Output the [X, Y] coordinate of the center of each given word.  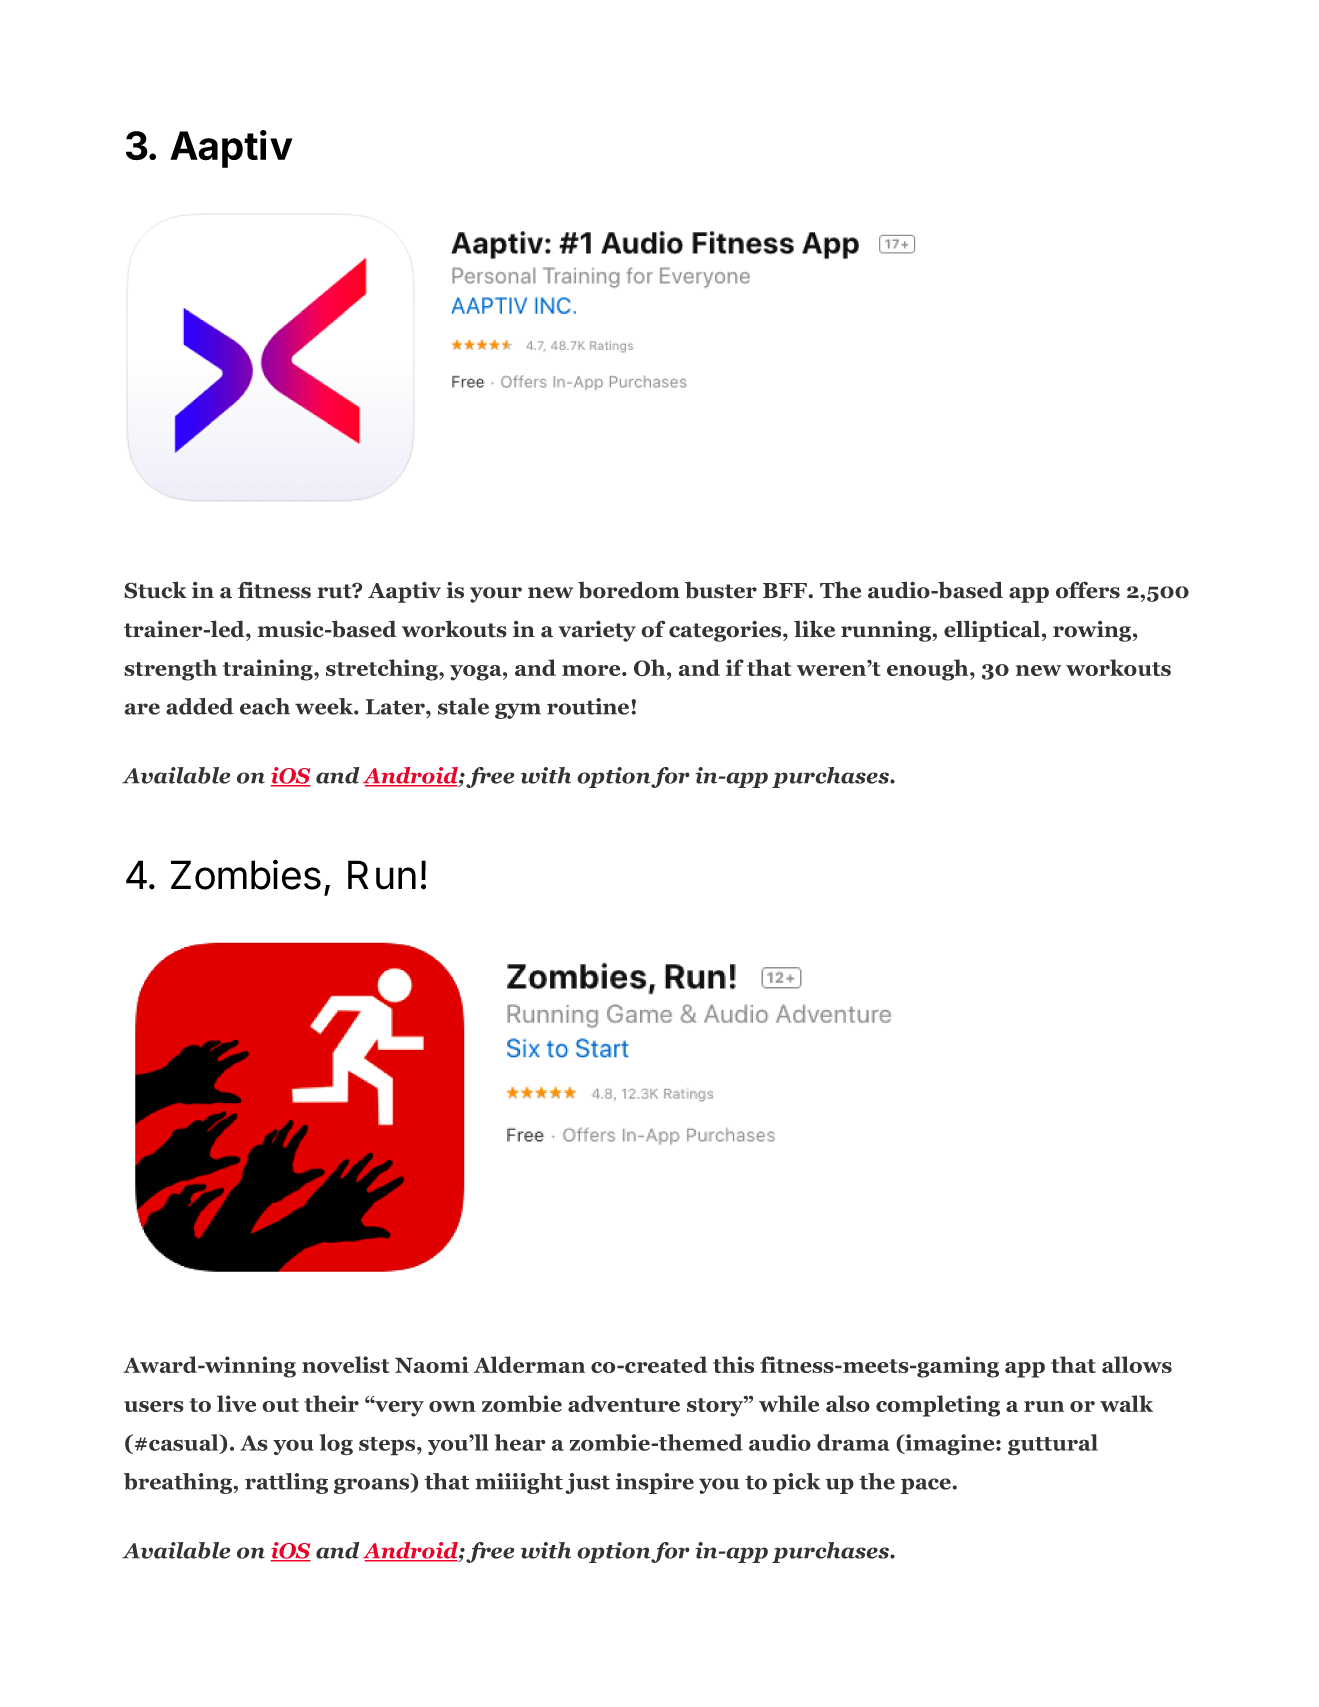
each [265, 706]
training [269, 670]
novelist [346, 1364]
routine [589, 706]
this [733, 1364]
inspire [655, 1483]
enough [929, 670]
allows [1137, 1364]
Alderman [529, 1364]
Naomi [432, 1364]
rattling [286, 1483]
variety [597, 631]
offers [1088, 590]
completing [938, 1406]
